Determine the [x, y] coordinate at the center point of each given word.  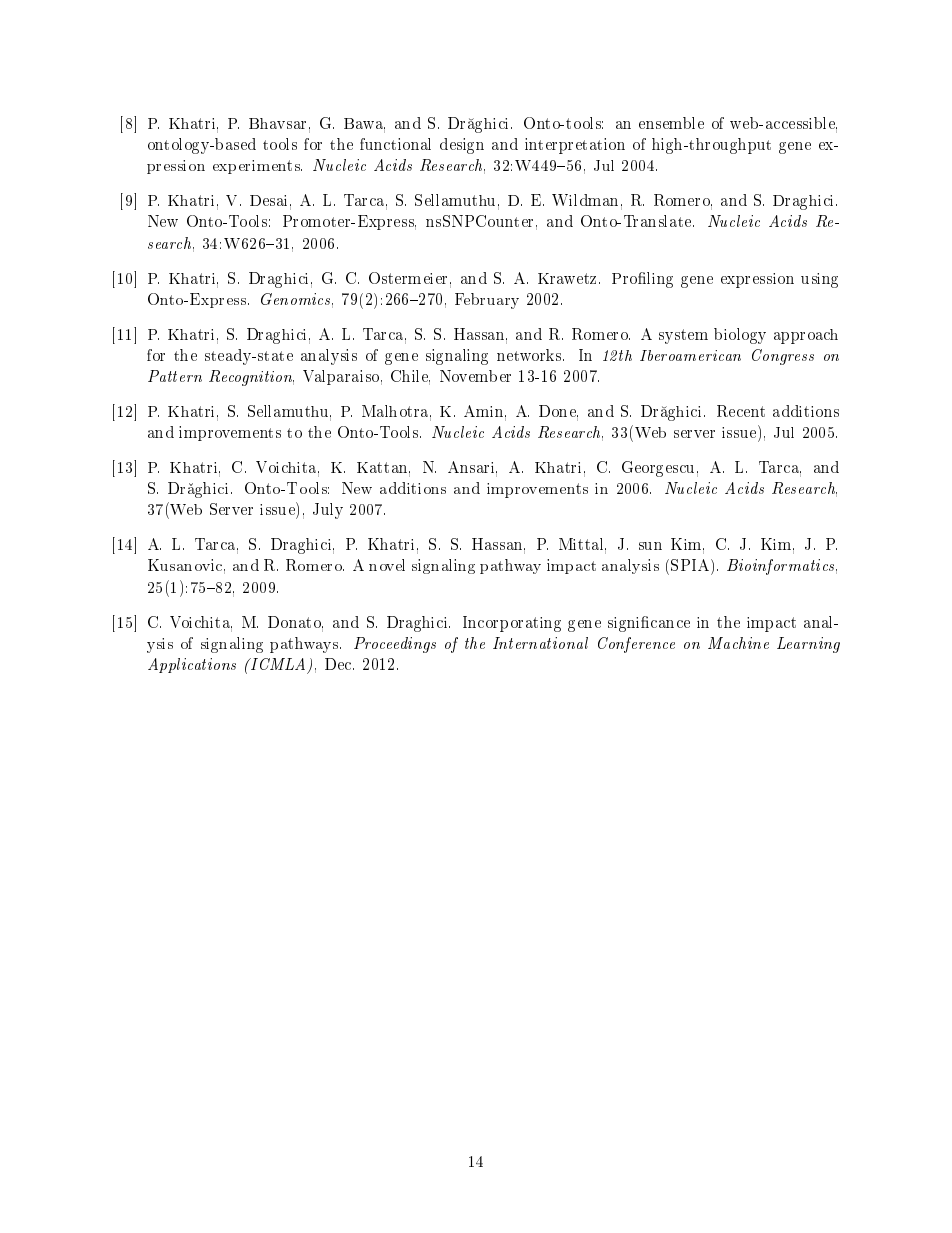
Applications [192, 665]
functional [395, 144]
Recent [741, 411]
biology [740, 336]
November [475, 376]
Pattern [175, 376]
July [328, 511]
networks [530, 355]
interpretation [575, 146]
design [462, 146]
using [819, 280]
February [487, 301]
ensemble [671, 123]
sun [650, 546]
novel [387, 565]
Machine [738, 643]
